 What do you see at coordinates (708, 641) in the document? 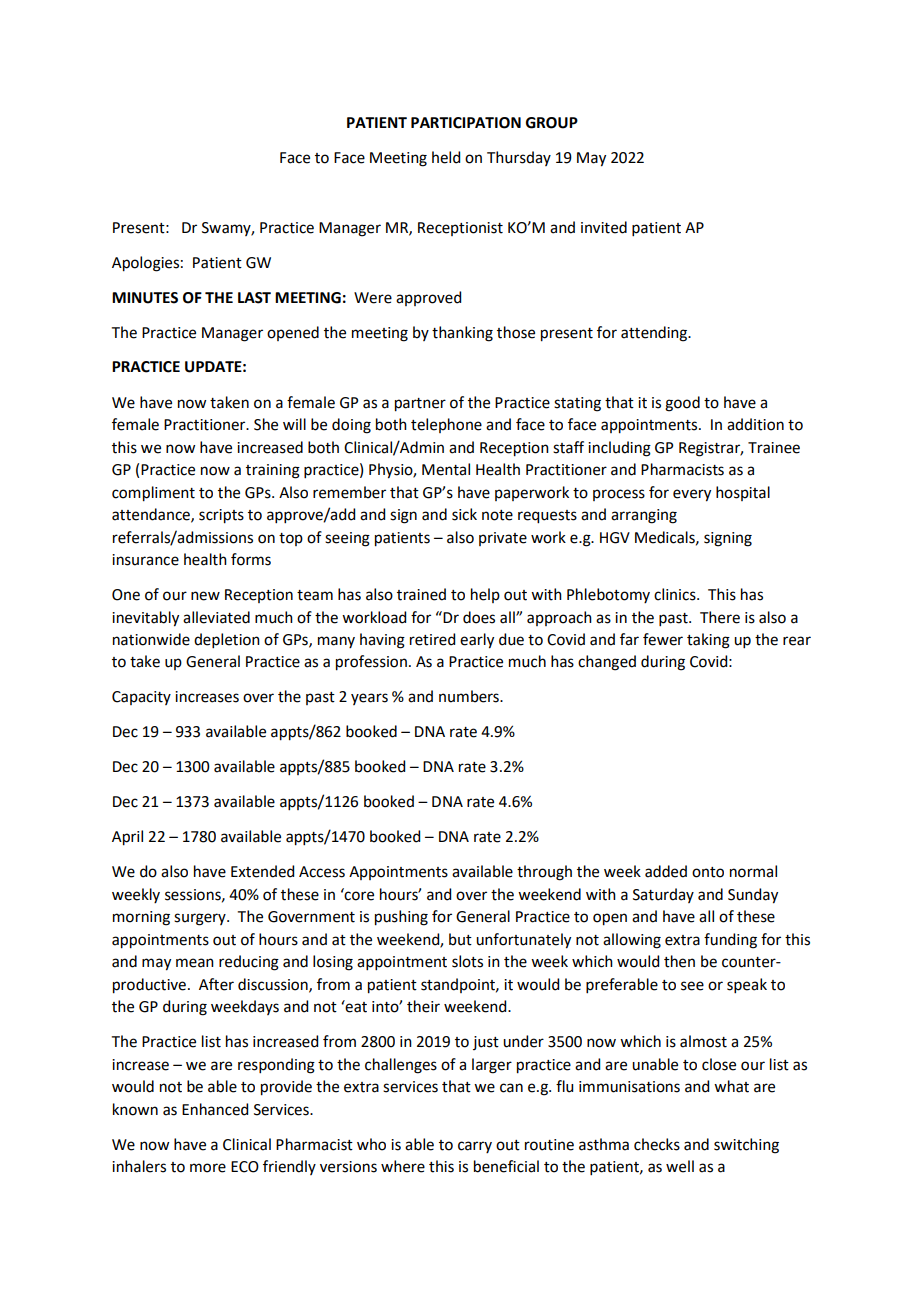
I see `taking` at bounding box center [708, 641].
